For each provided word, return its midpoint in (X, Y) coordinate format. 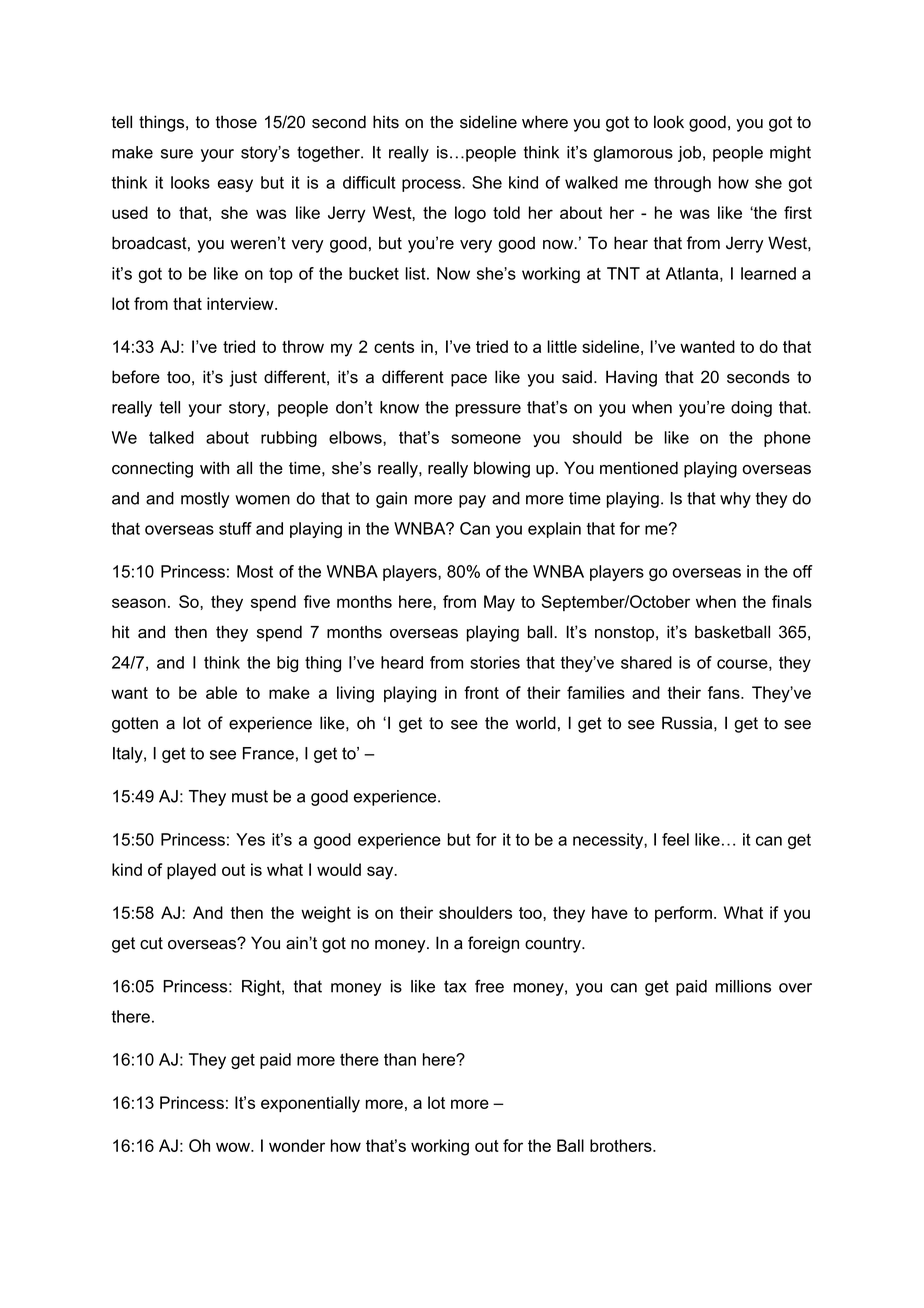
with (214, 467)
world (536, 723)
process (432, 185)
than (400, 1059)
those (236, 122)
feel (675, 839)
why (735, 500)
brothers (622, 1145)
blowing (502, 469)
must (250, 796)
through (682, 184)
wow (234, 1147)
